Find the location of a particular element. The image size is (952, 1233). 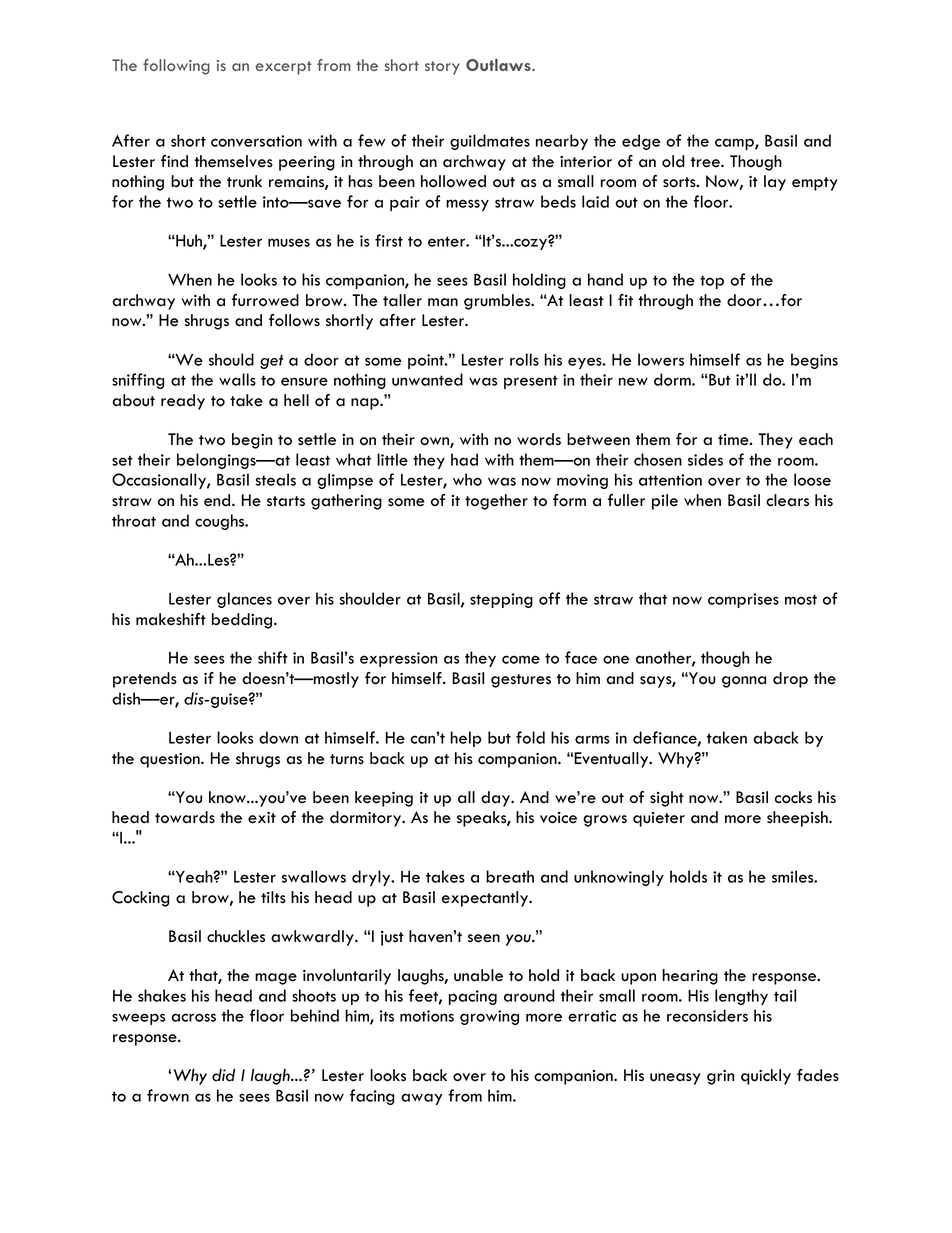

grumbles is located at coordinates (498, 302).
